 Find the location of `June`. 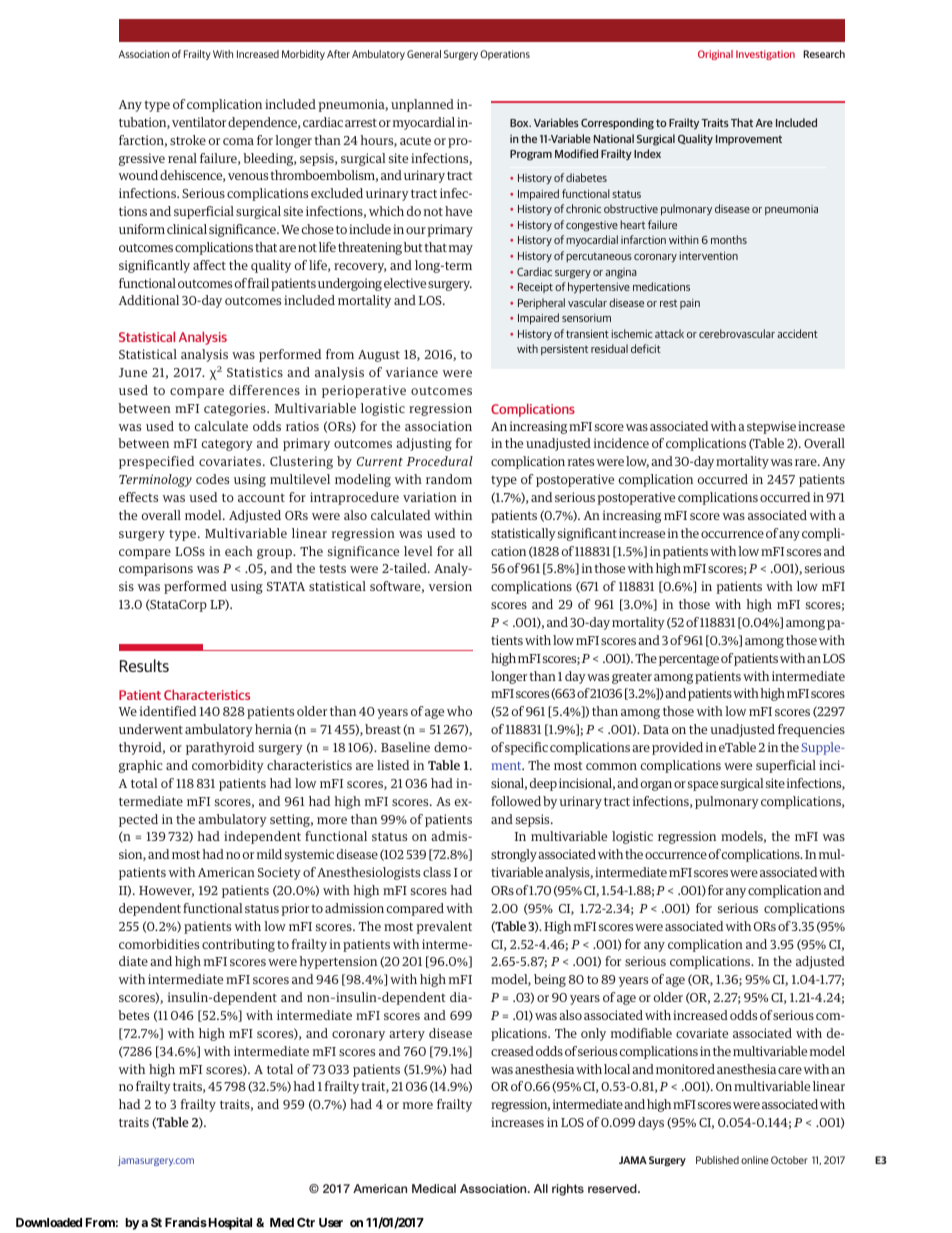

June is located at coordinates (133, 372).
